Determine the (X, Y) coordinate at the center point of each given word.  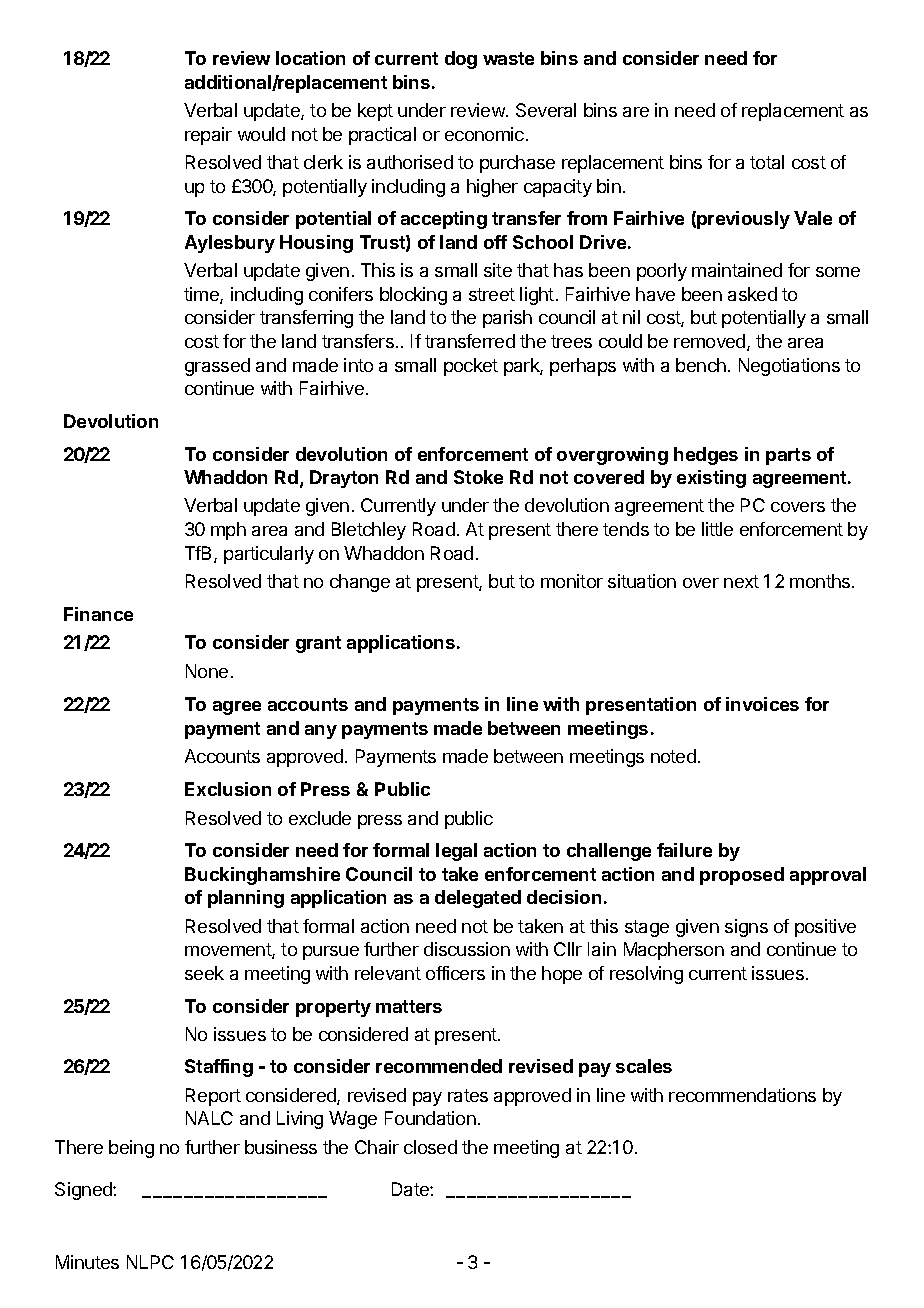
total (767, 162)
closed (430, 1147)
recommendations (742, 1095)
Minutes (87, 1262)
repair (208, 136)
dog (461, 60)
